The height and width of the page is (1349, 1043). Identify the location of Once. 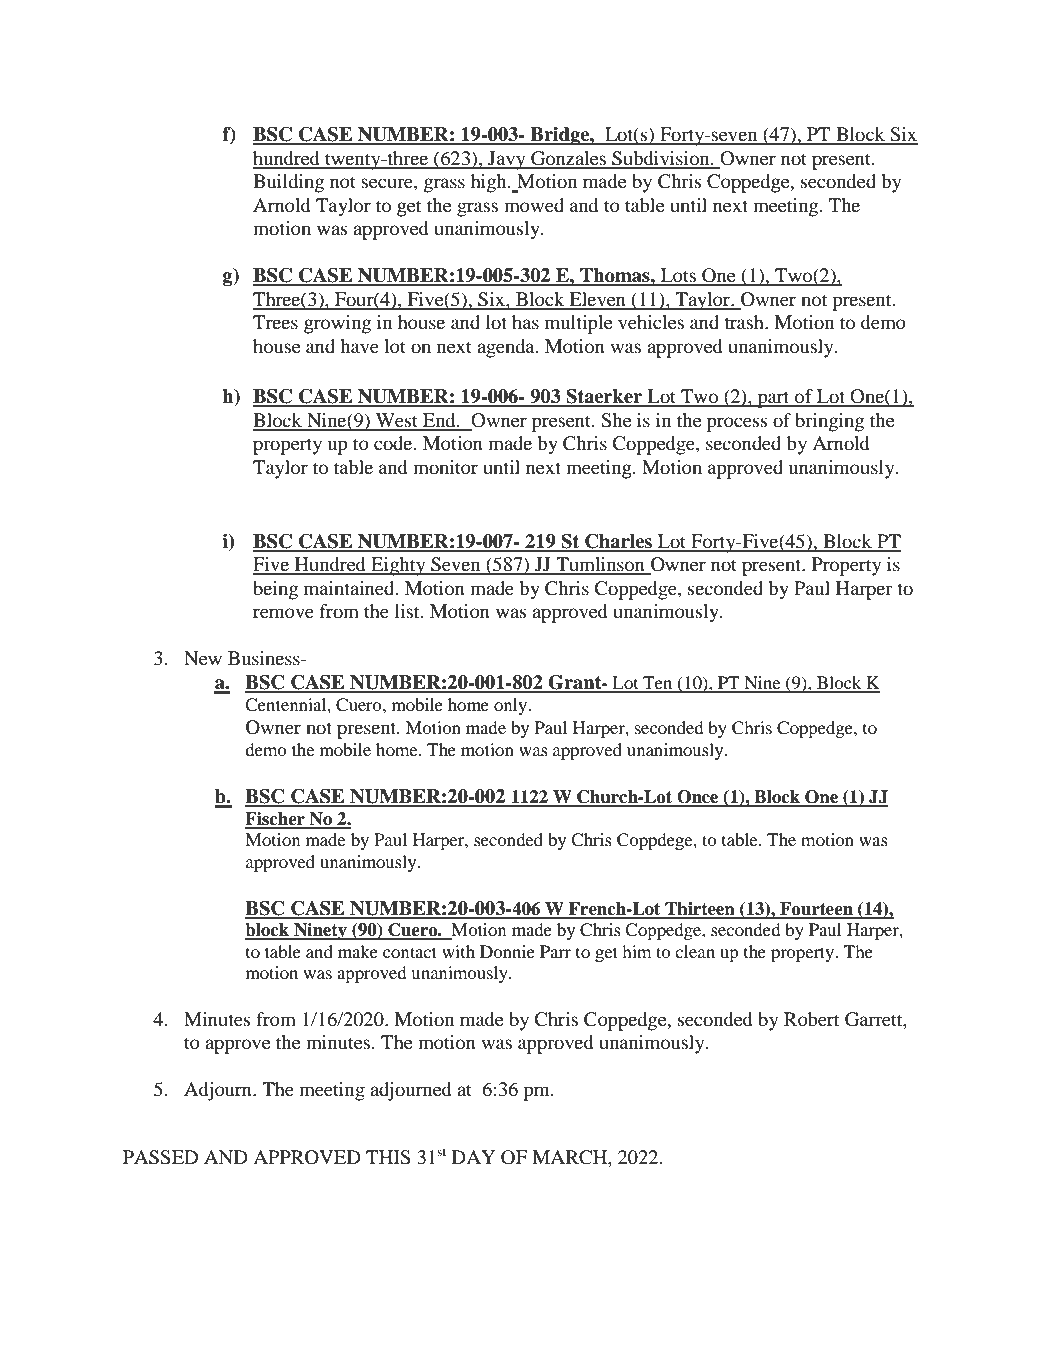
(698, 798).
